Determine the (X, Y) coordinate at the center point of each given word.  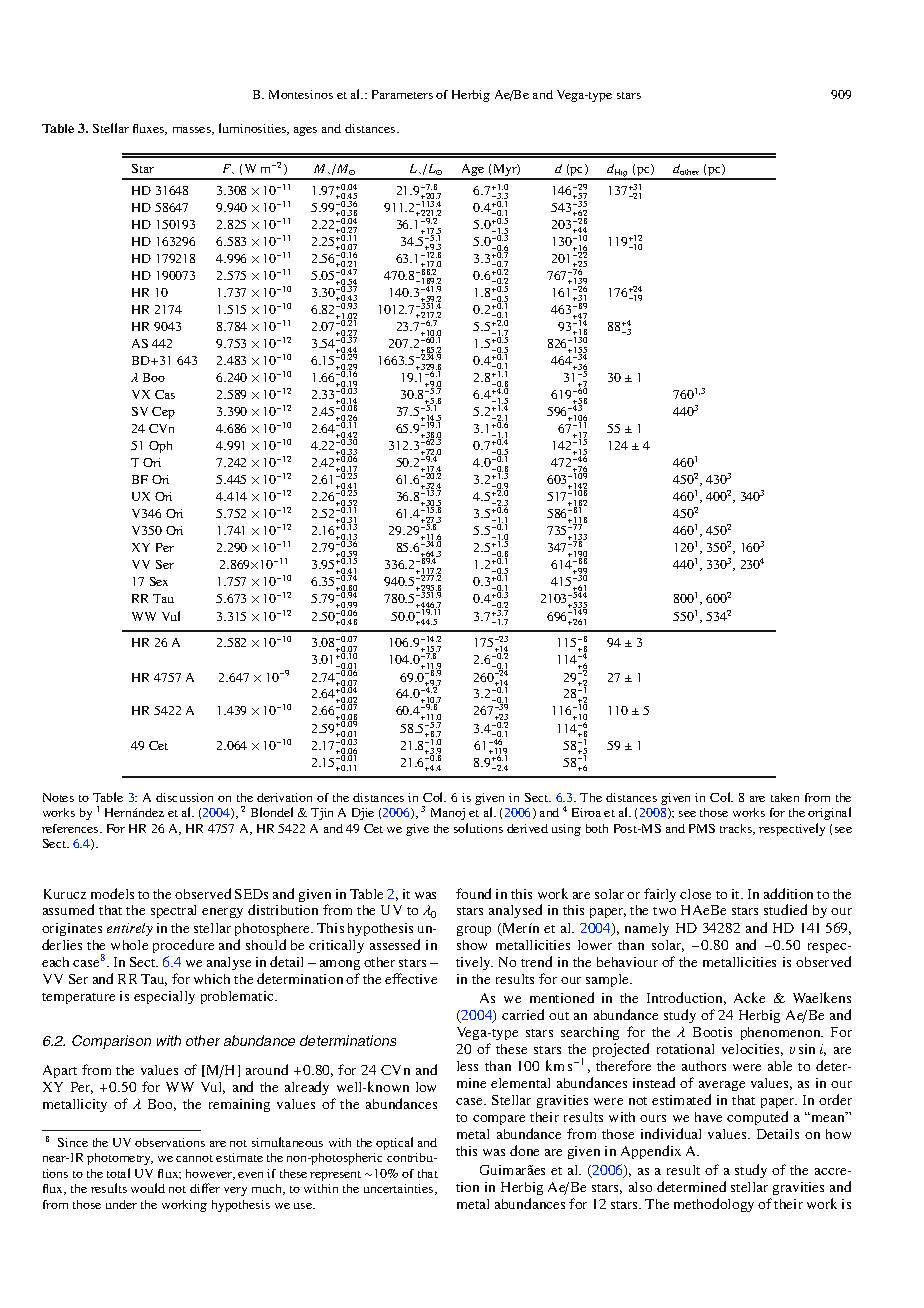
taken (785, 797)
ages (305, 131)
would (148, 1188)
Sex (159, 581)
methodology (714, 1205)
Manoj (448, 814)
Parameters (402, 94)
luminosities (253, 129)
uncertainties (400, 1189)
